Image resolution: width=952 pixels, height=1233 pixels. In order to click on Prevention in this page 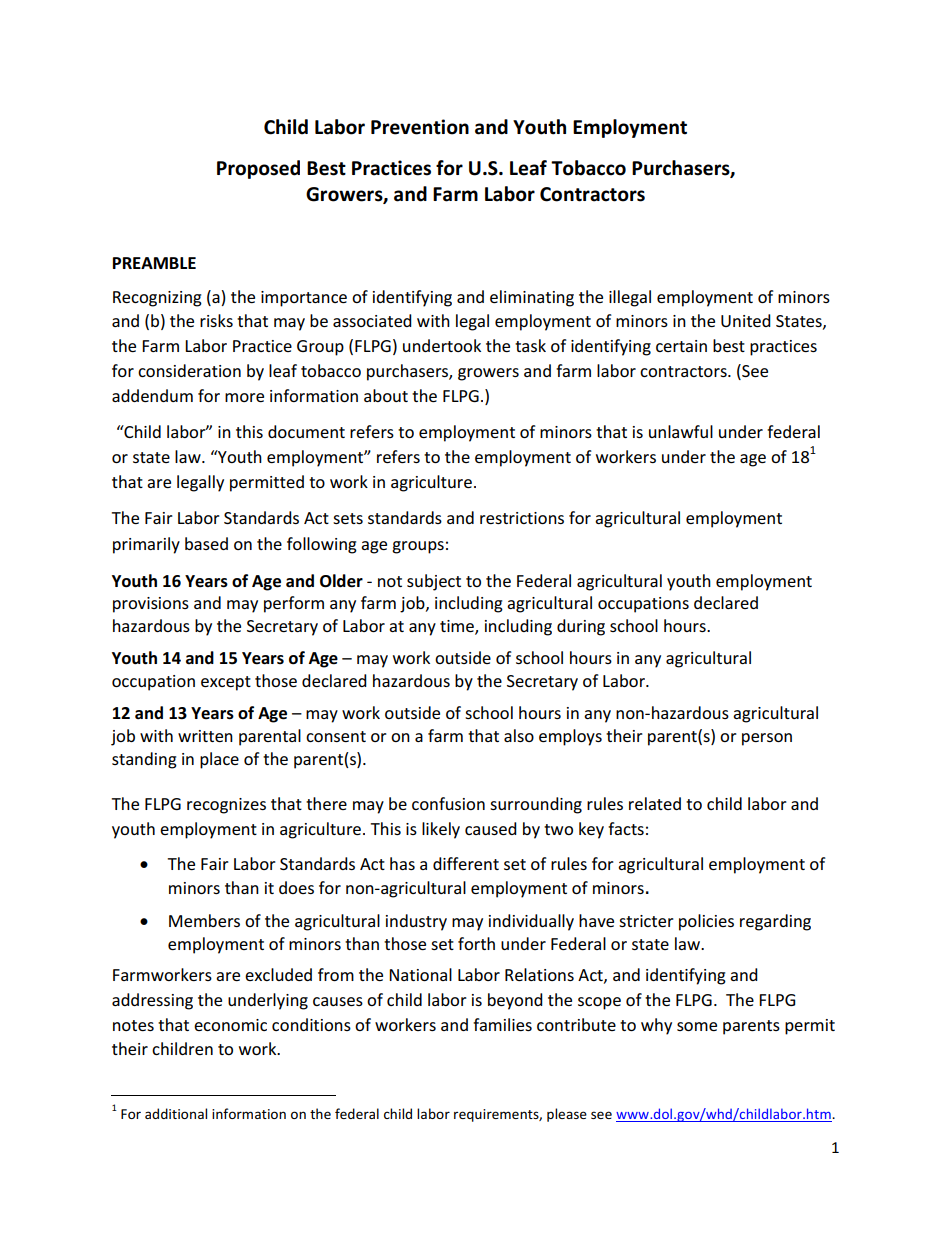, I will do `click(420, 127)`.
